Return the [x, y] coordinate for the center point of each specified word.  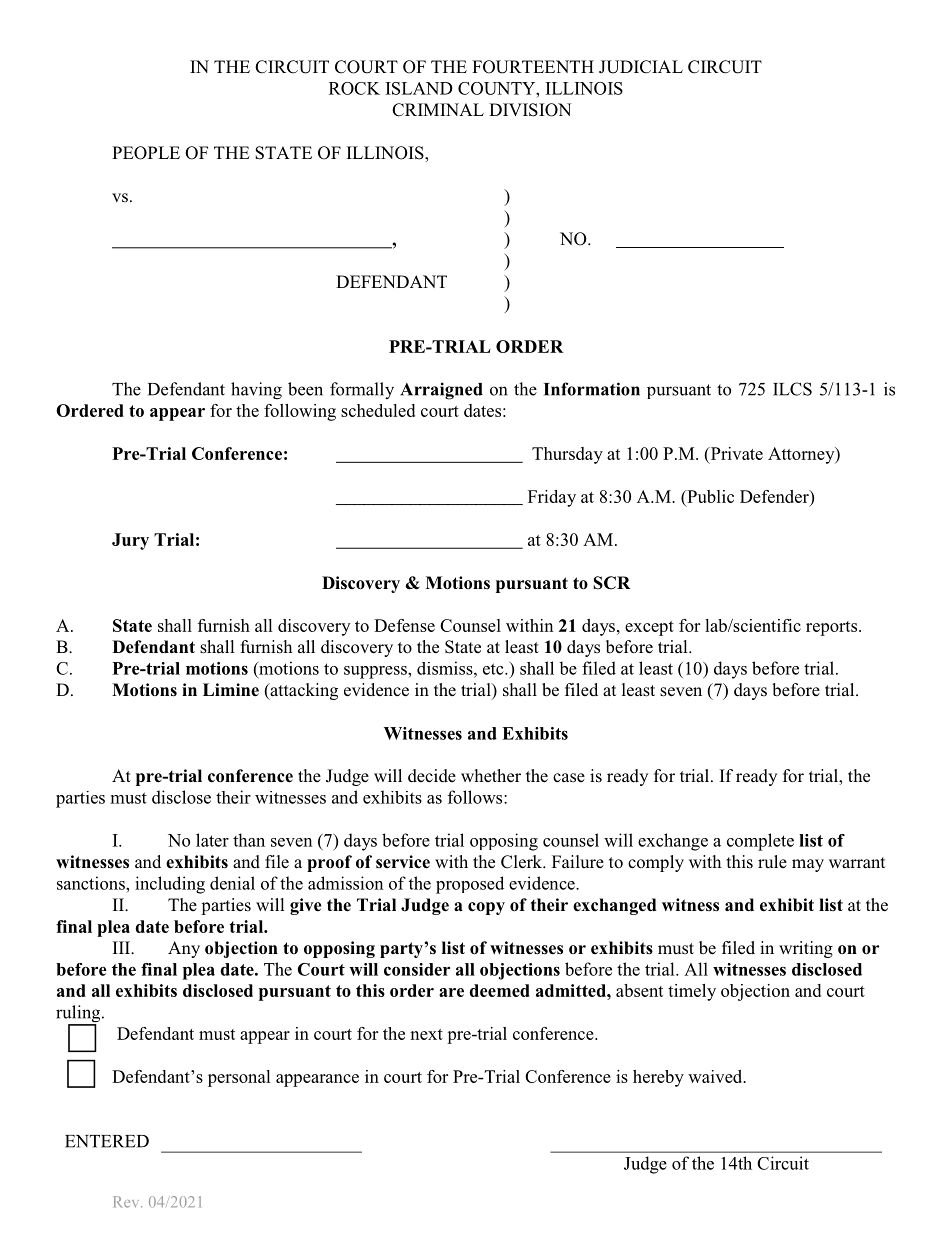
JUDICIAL [641, 67]
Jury [130, 541]
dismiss [446, 668]
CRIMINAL [438, 110]
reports [833, 628]
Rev [127, 1202]
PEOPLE [146, 153]
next [426, 1034]
